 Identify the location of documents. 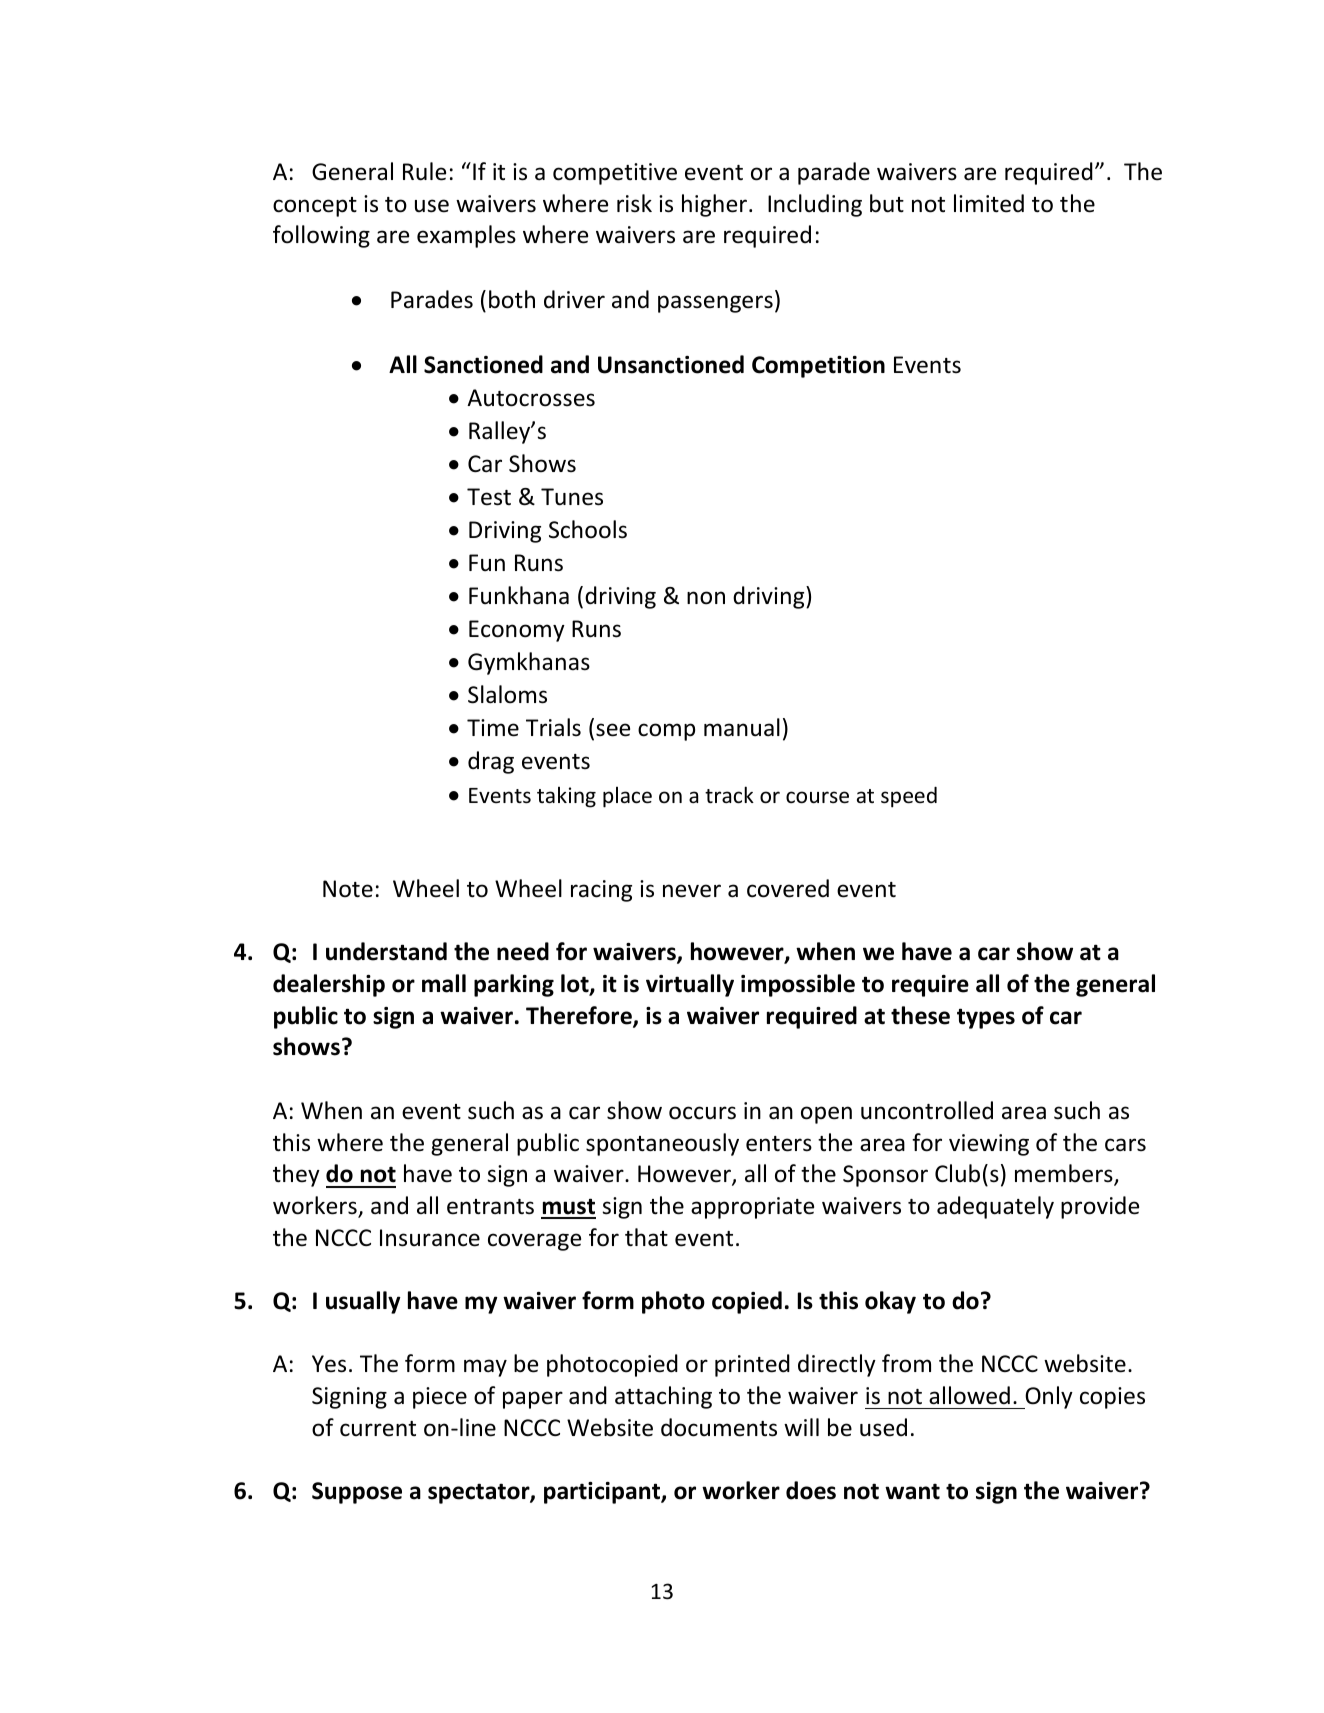
(719, 1427).
